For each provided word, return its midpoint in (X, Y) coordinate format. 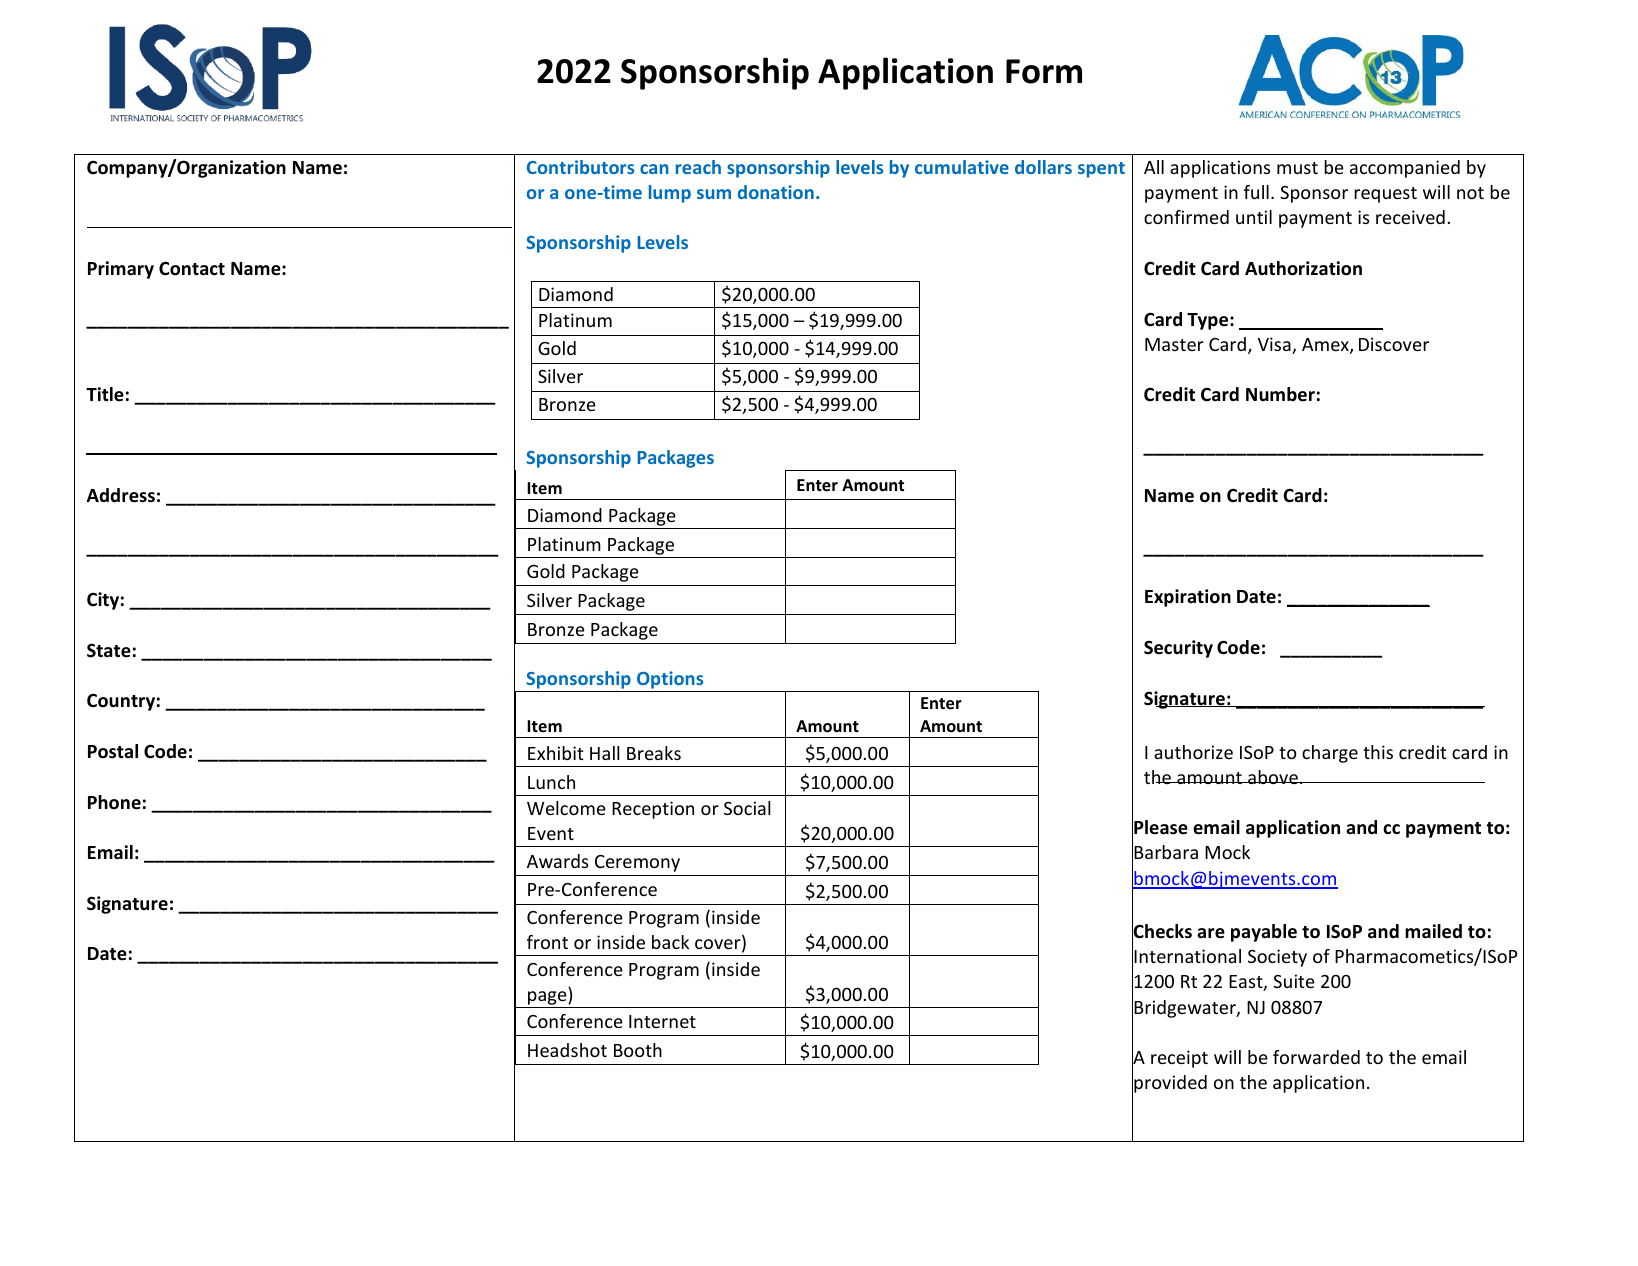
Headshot (567, 1050)
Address (121, 495)
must (1297, 168)
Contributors (580, 167)
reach (698, 167)
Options (670, 680)
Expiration (1188, 598)
